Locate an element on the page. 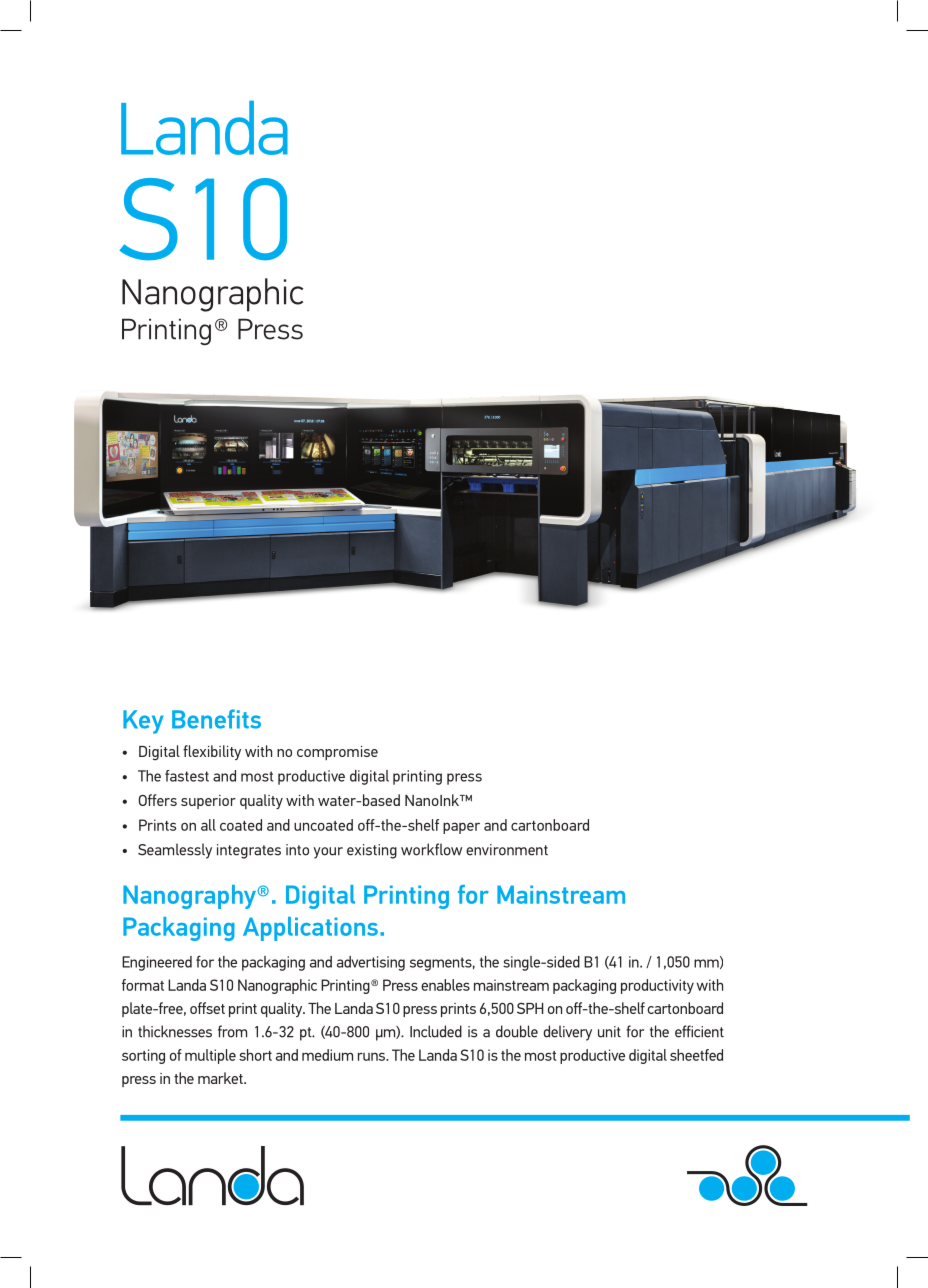 The image size is (928, 1288). workflow is located at coordinates (431, 849).
